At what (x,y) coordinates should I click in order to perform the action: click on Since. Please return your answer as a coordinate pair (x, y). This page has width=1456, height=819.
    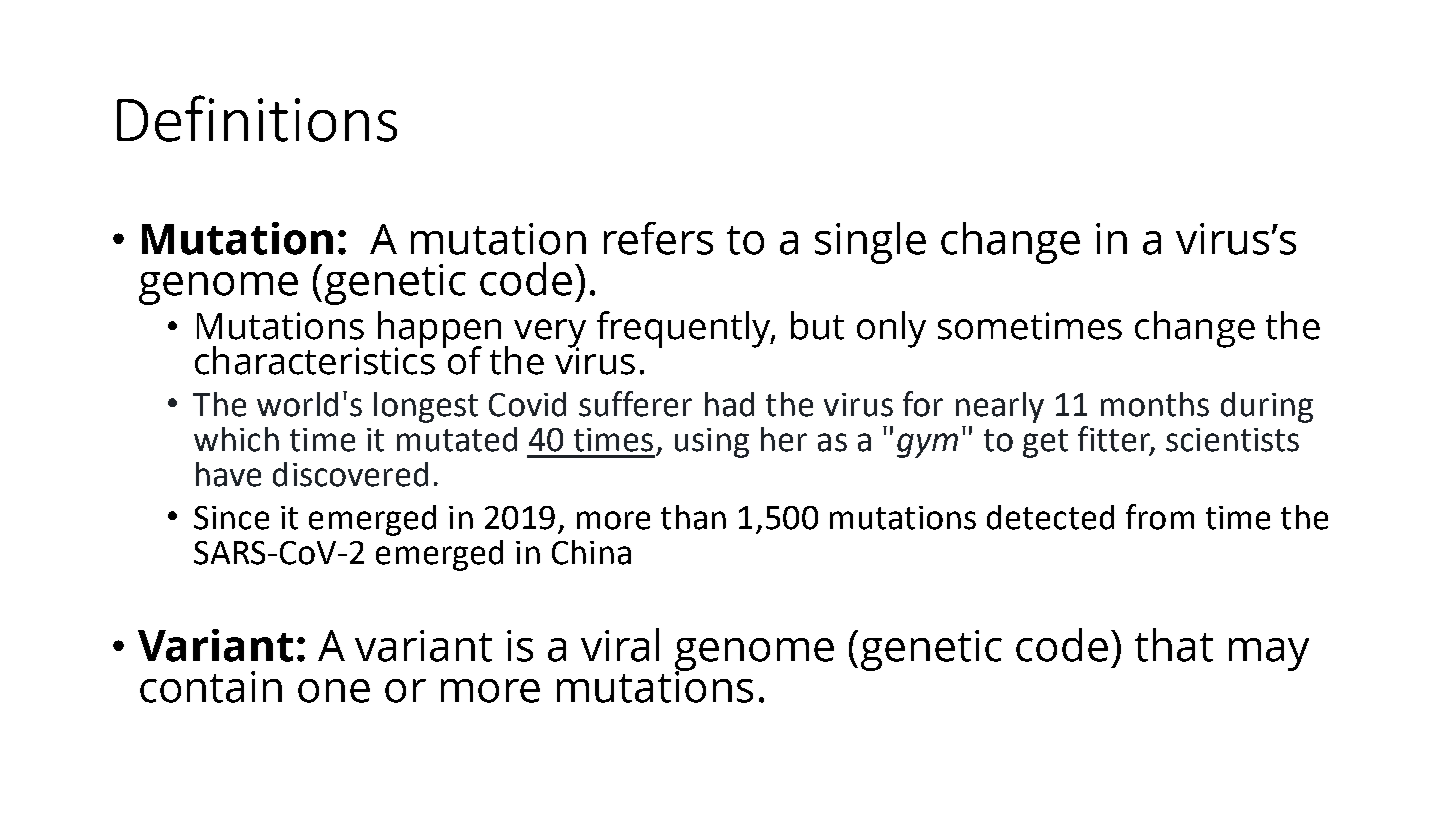
    Looking at the image, I should click on (231, 518).
